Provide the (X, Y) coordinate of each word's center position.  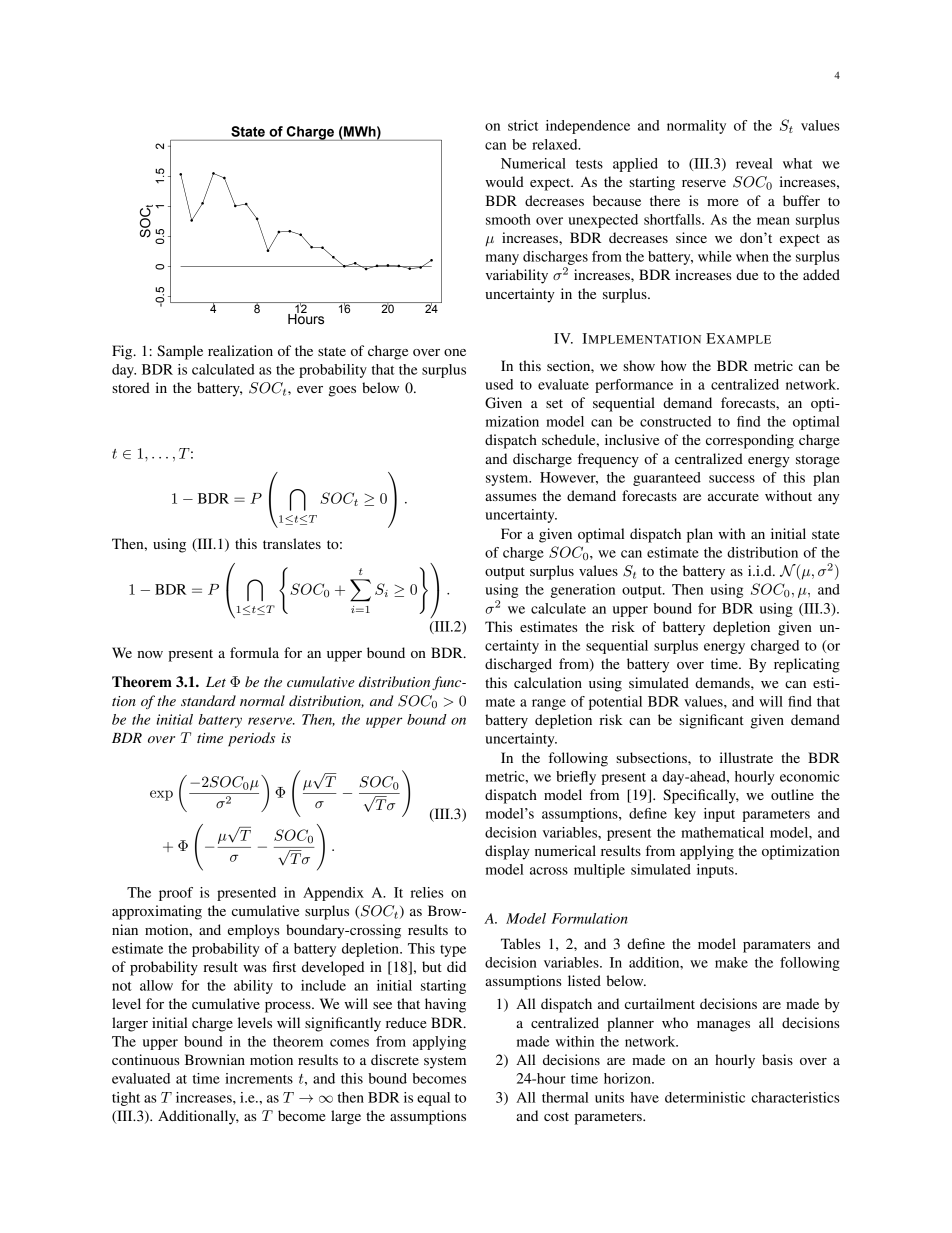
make (731, 962)
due (747, 274)
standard (208, 700)
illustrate (746, 757)
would (504, 181)
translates (292, 543)
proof (176, 894)
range (549, 704)
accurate (733, 496)
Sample (180, 352)
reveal (754, 163)
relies (427, 892)
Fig (123, 352)
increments (259, 1078)
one (455, 352)
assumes (510, 497)
